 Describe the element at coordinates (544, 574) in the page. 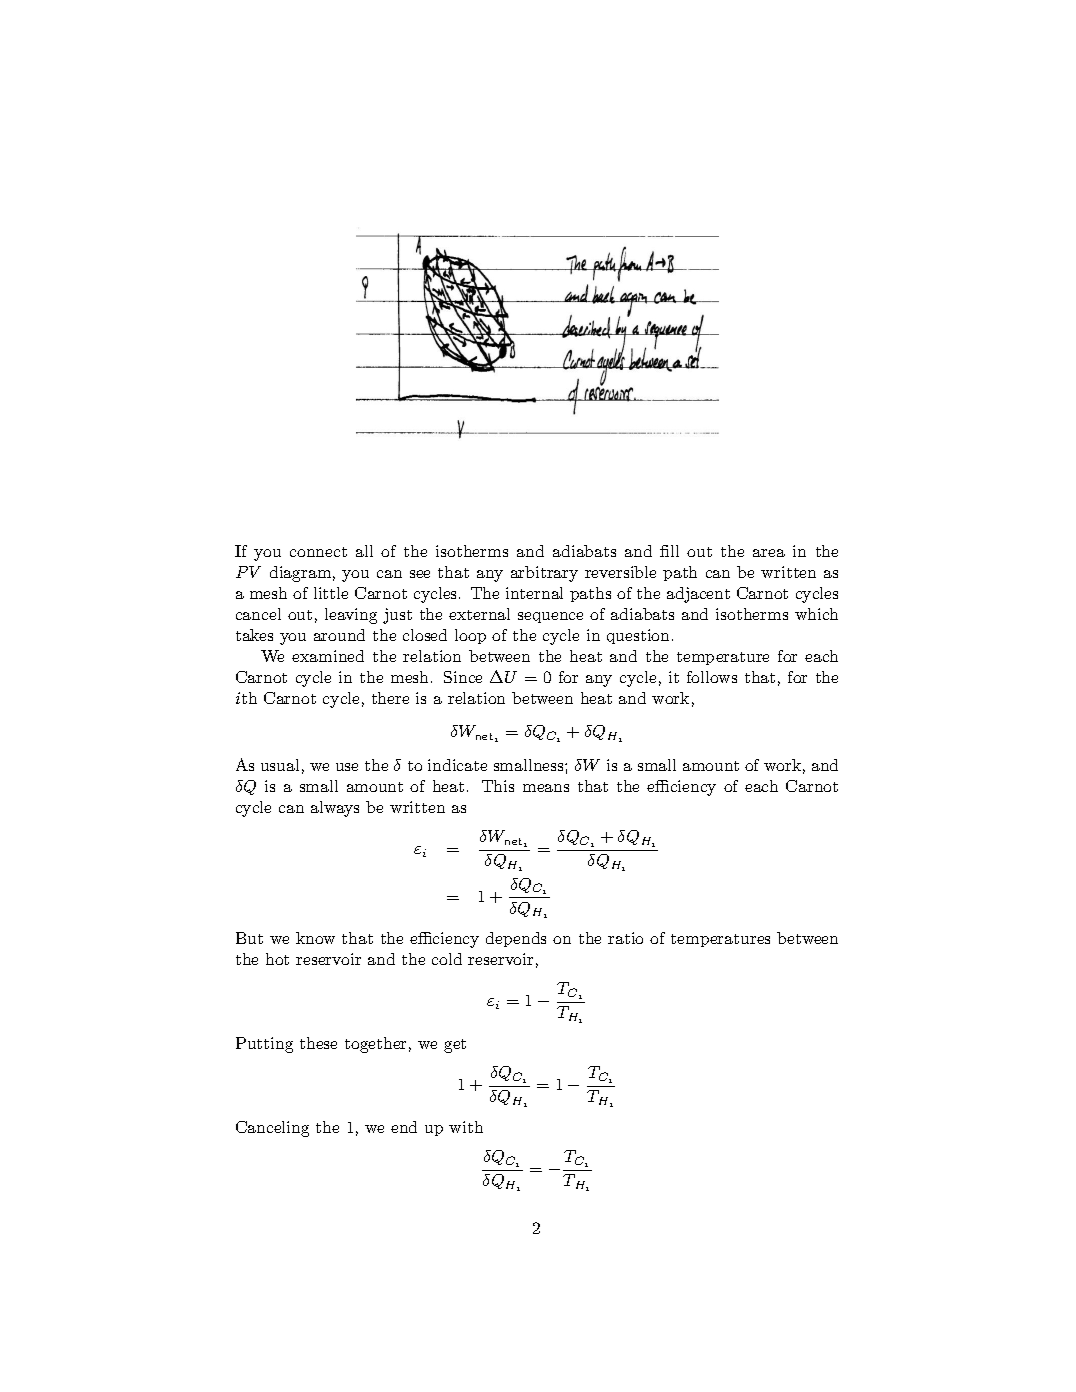

I see `arbitrary` at that location.
